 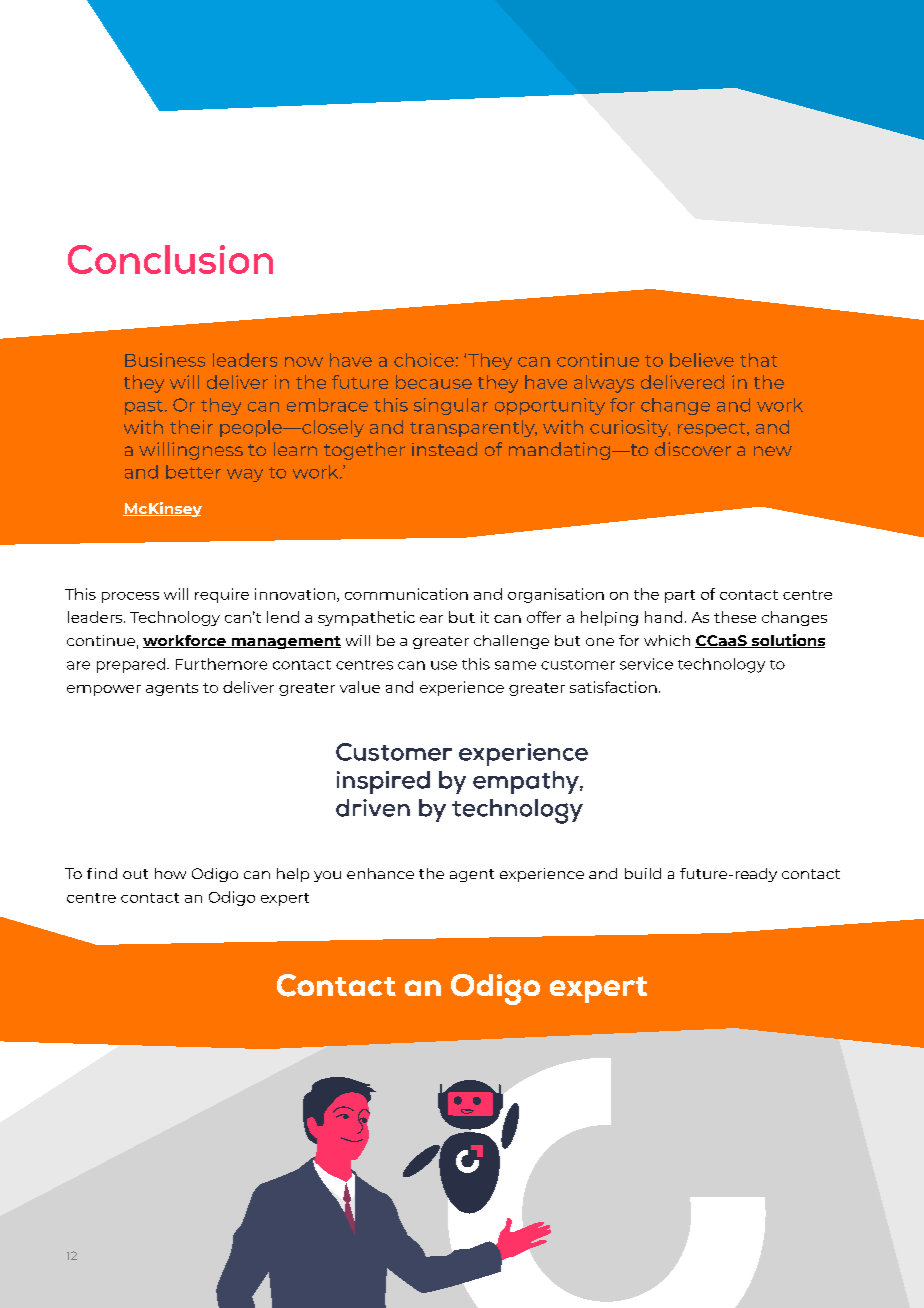 I want to click on require, so click(x=222, y=595).
